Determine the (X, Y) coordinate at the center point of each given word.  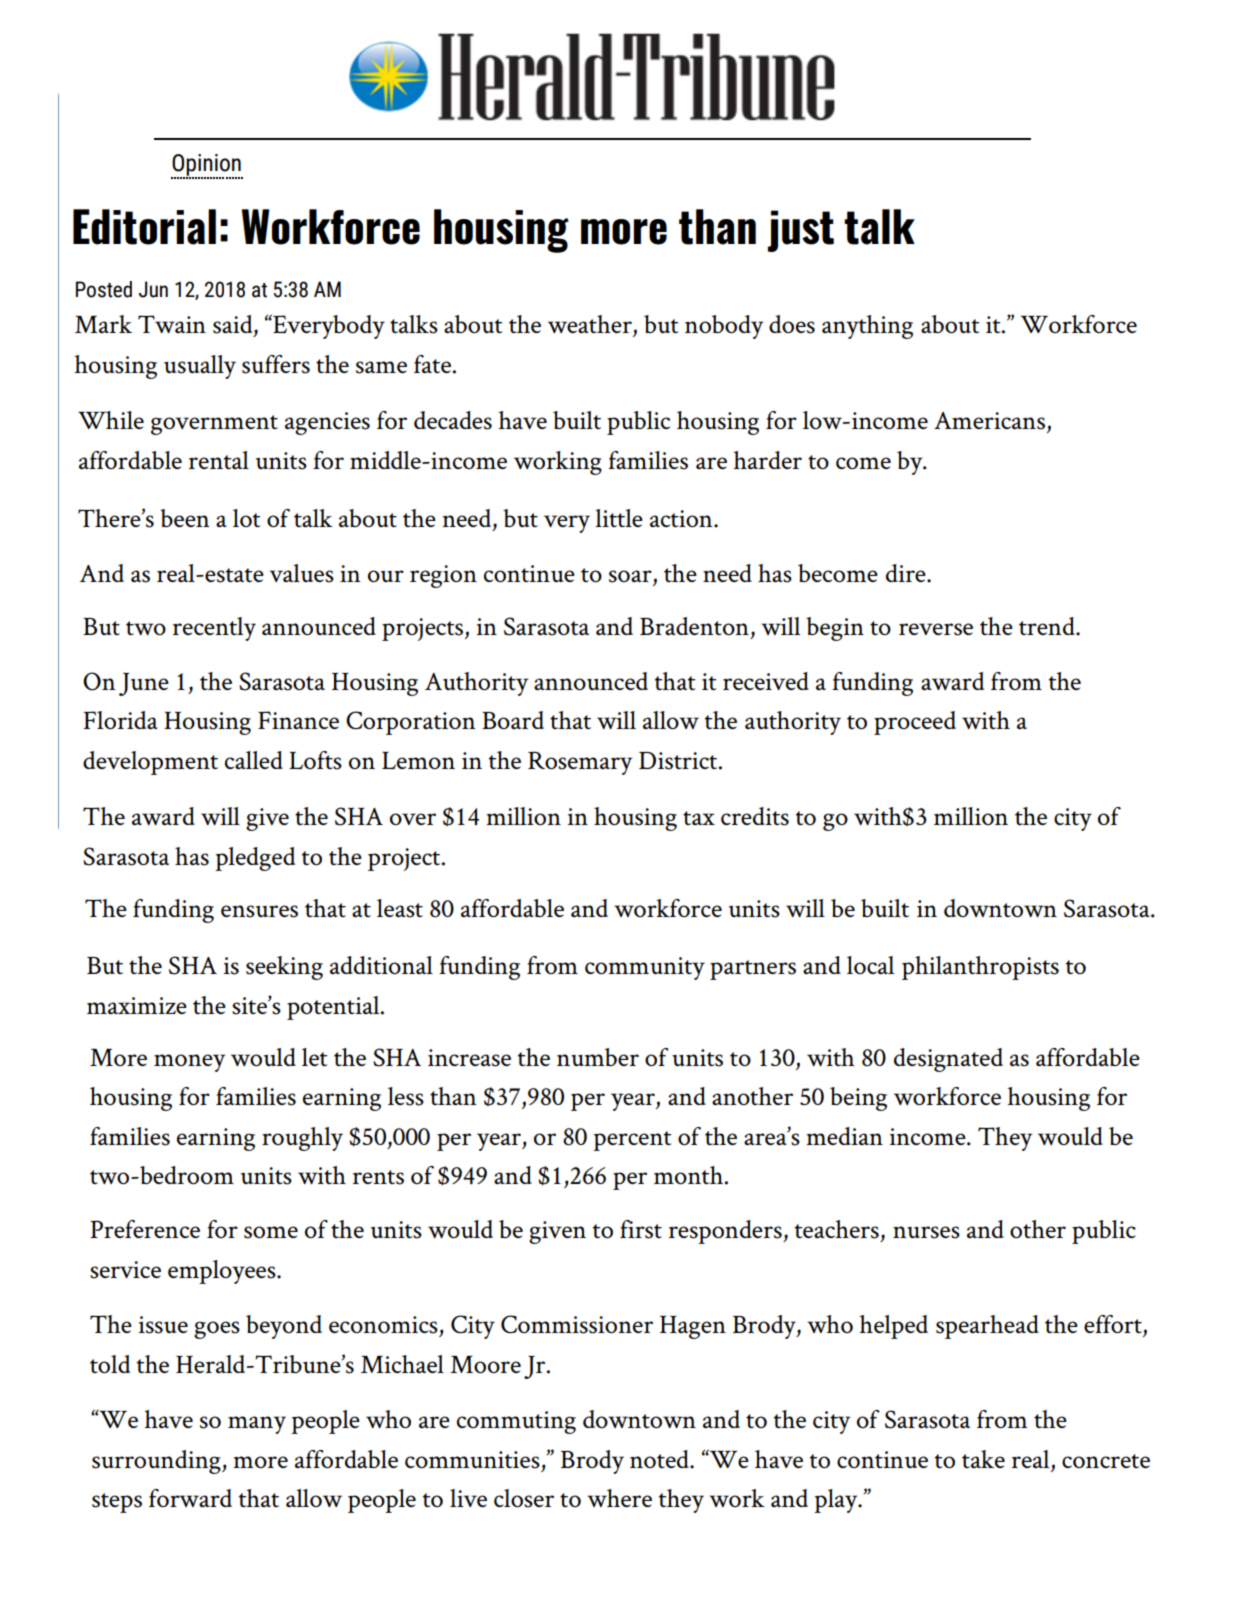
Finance (298, 720)
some (271, 1232)
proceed (915, 723)
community (645, 968)
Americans (989, 421)
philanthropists (980, 968)
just (801, 231)
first (641, 1229)
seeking (284, 968)
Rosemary (580, 763)
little (619, 518)
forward (190, 1498)
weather (591, 325)
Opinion (207, 166)
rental (219, 460)
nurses (926, 1232)
